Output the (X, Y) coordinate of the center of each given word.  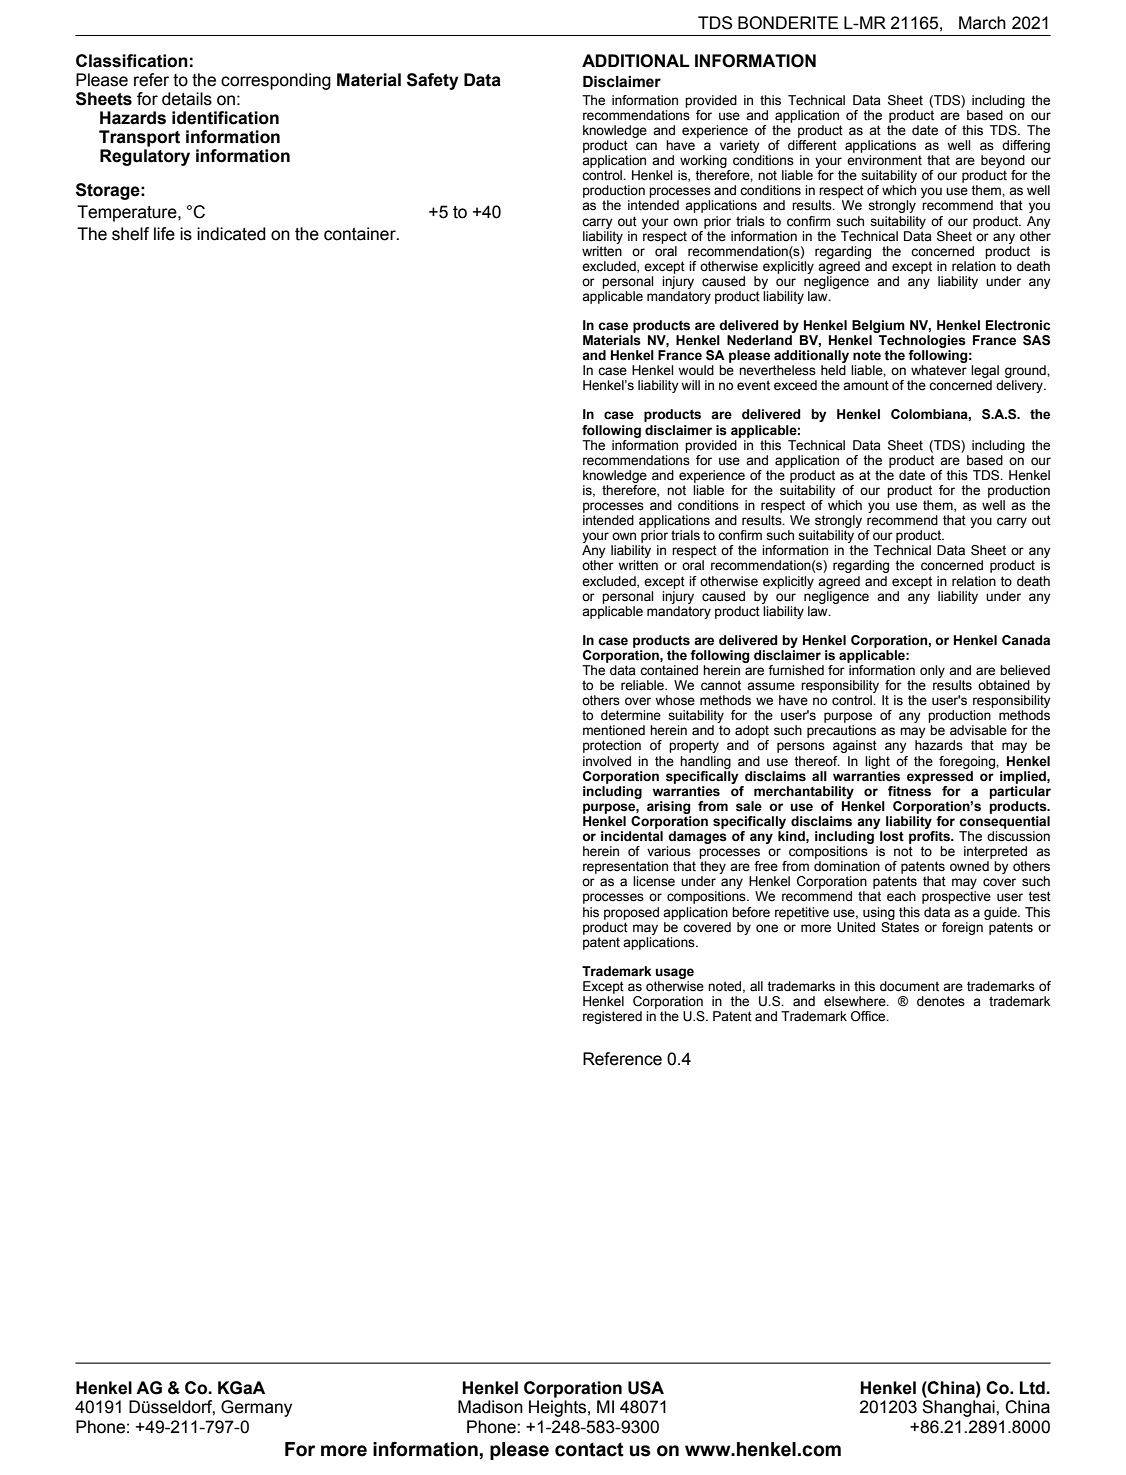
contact (589, 1449)
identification (225, 118)
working (703, 161)
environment (884, 160)
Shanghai (959, 1408)
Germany (256, 1408)
